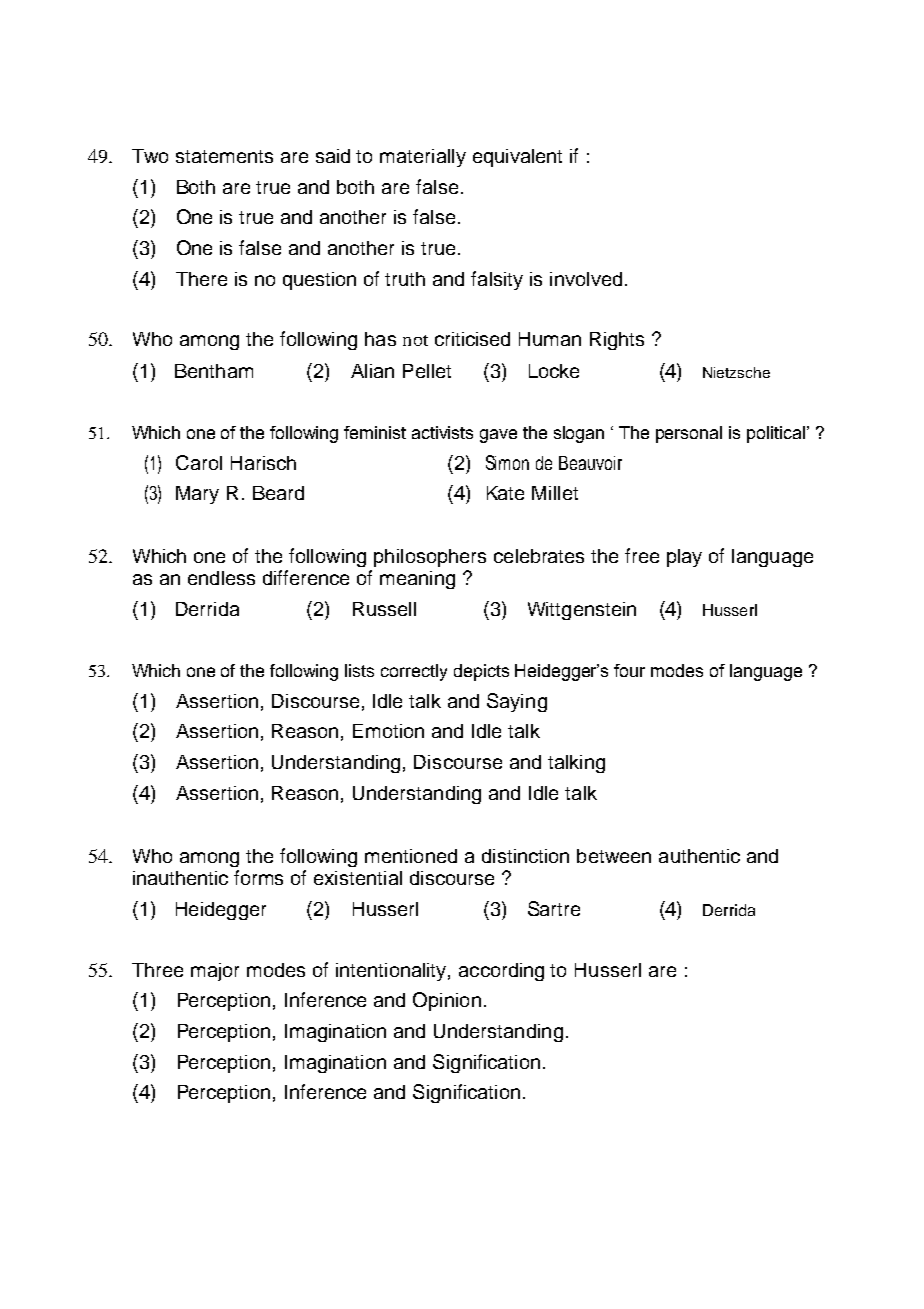  I want to click on between, so click(614, 856).
